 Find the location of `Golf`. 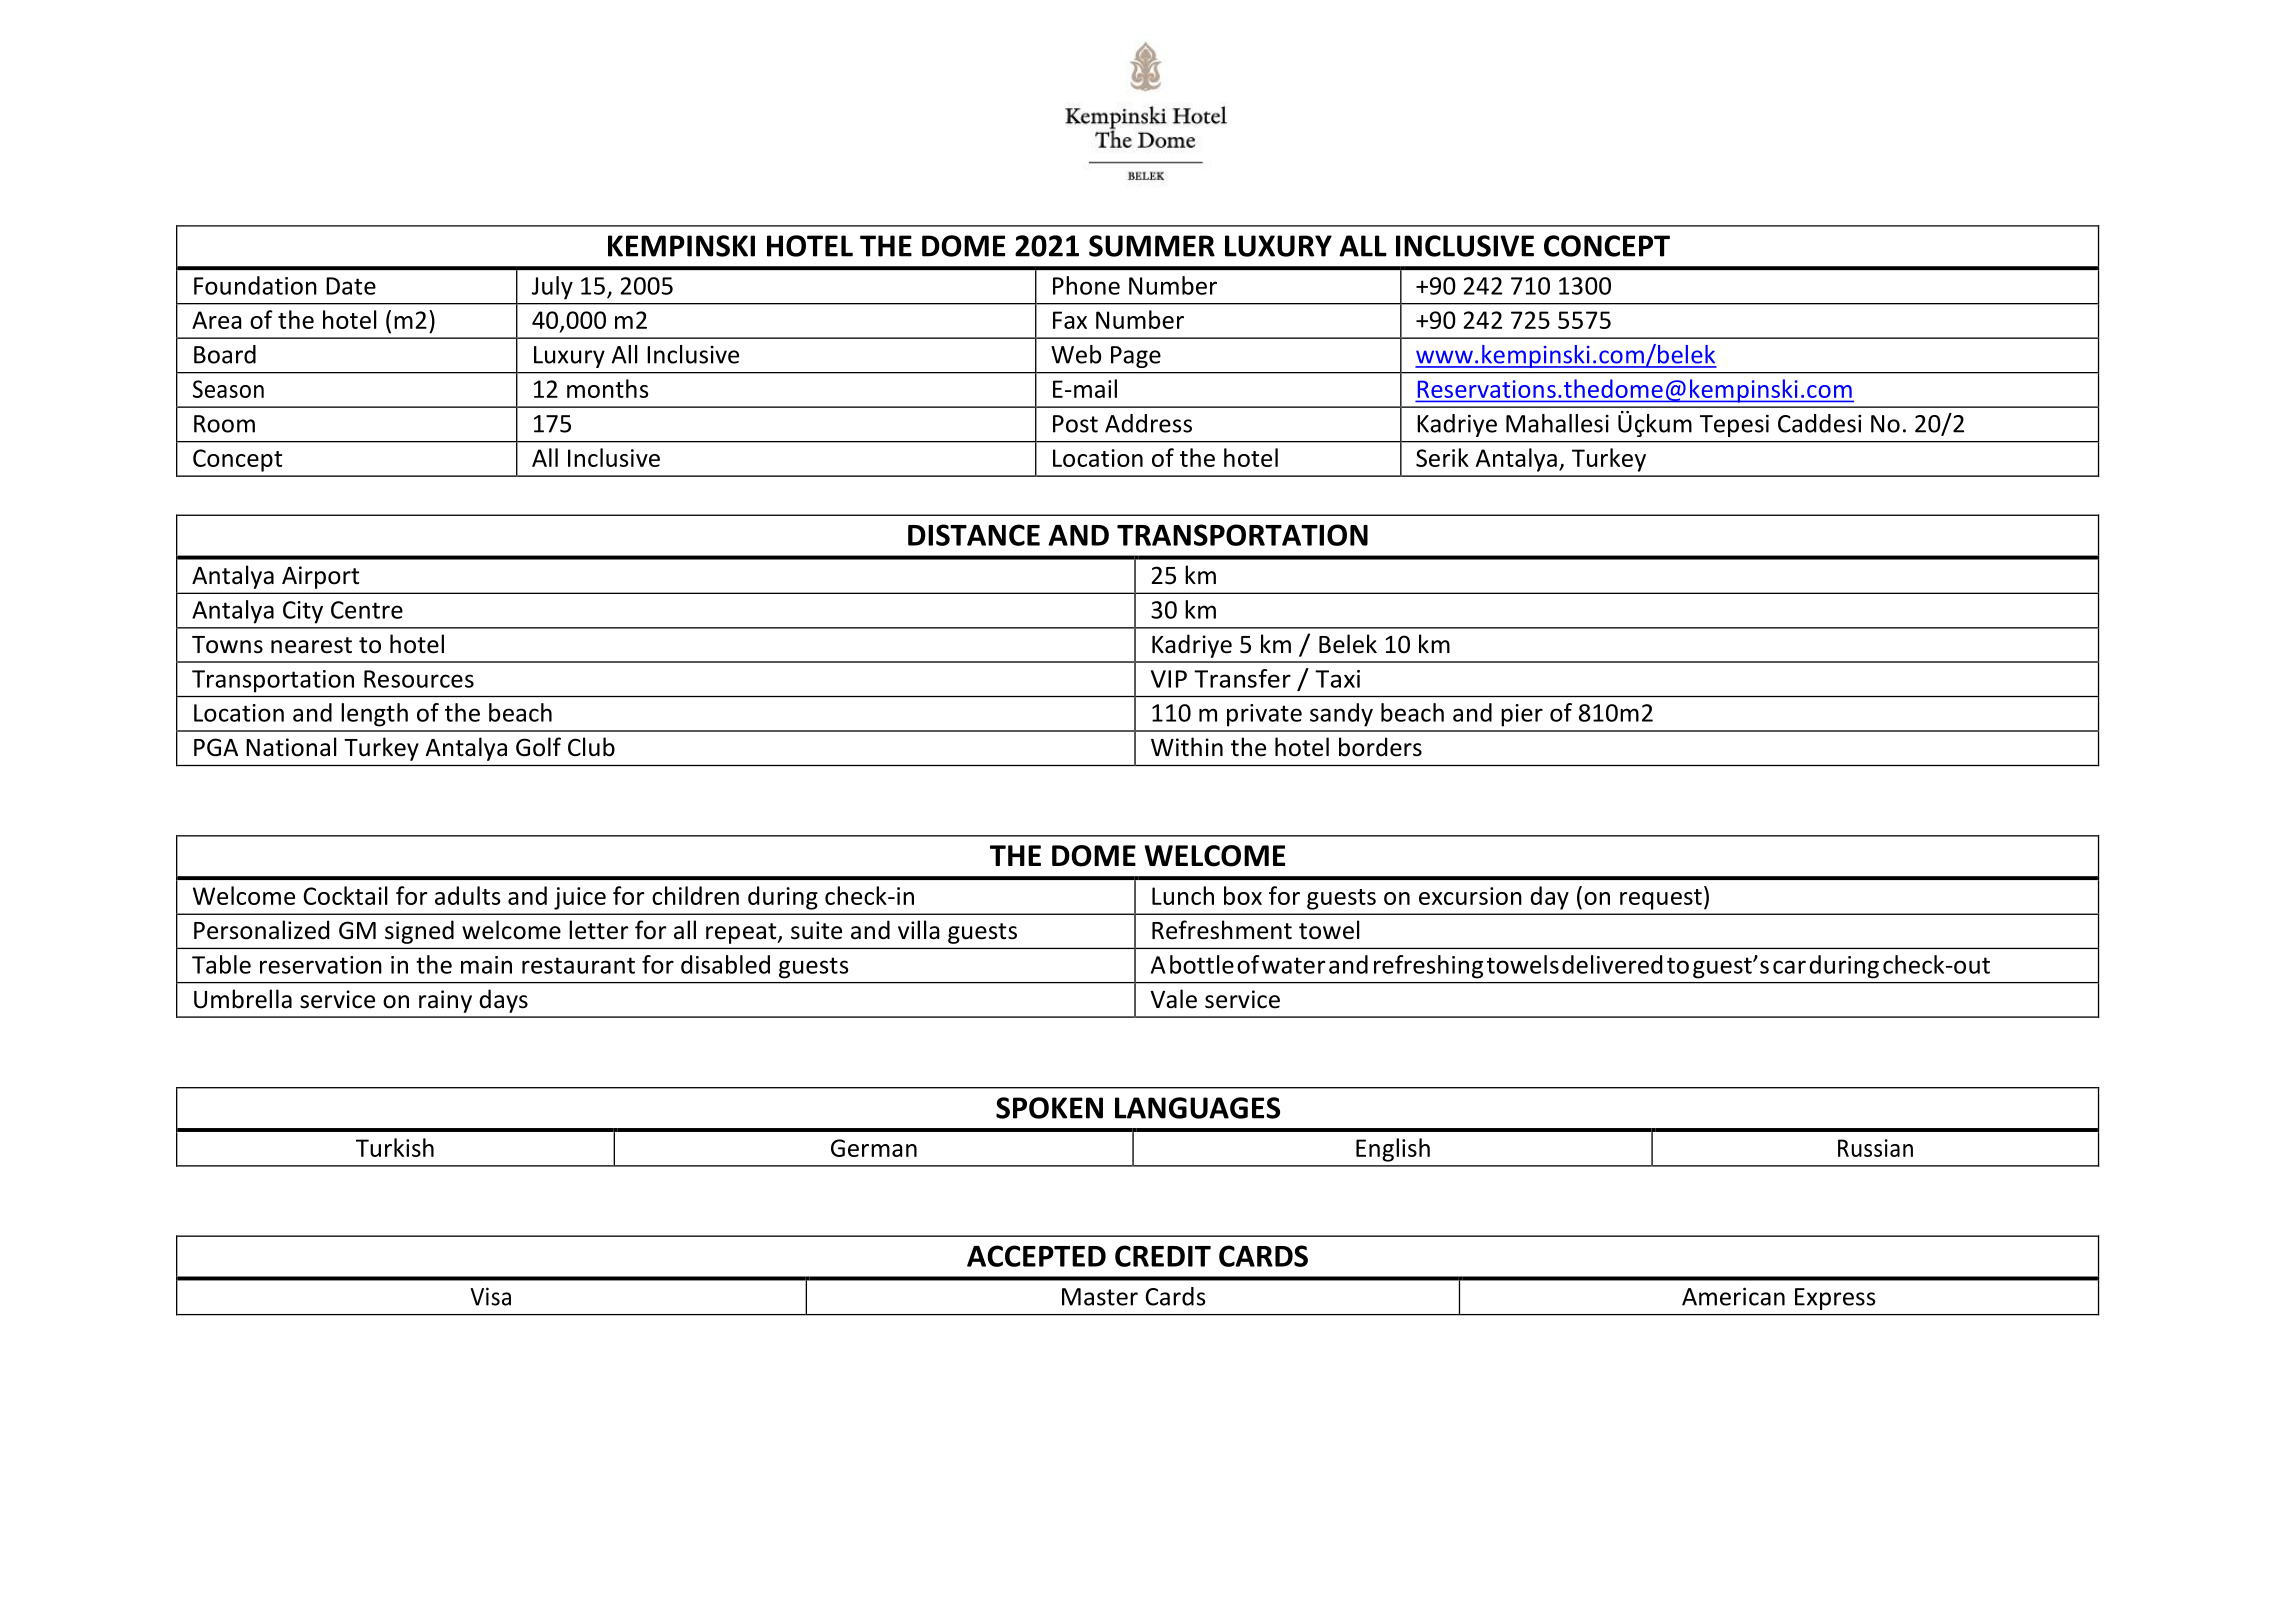

Golf is located at coordinates (538, 747).
